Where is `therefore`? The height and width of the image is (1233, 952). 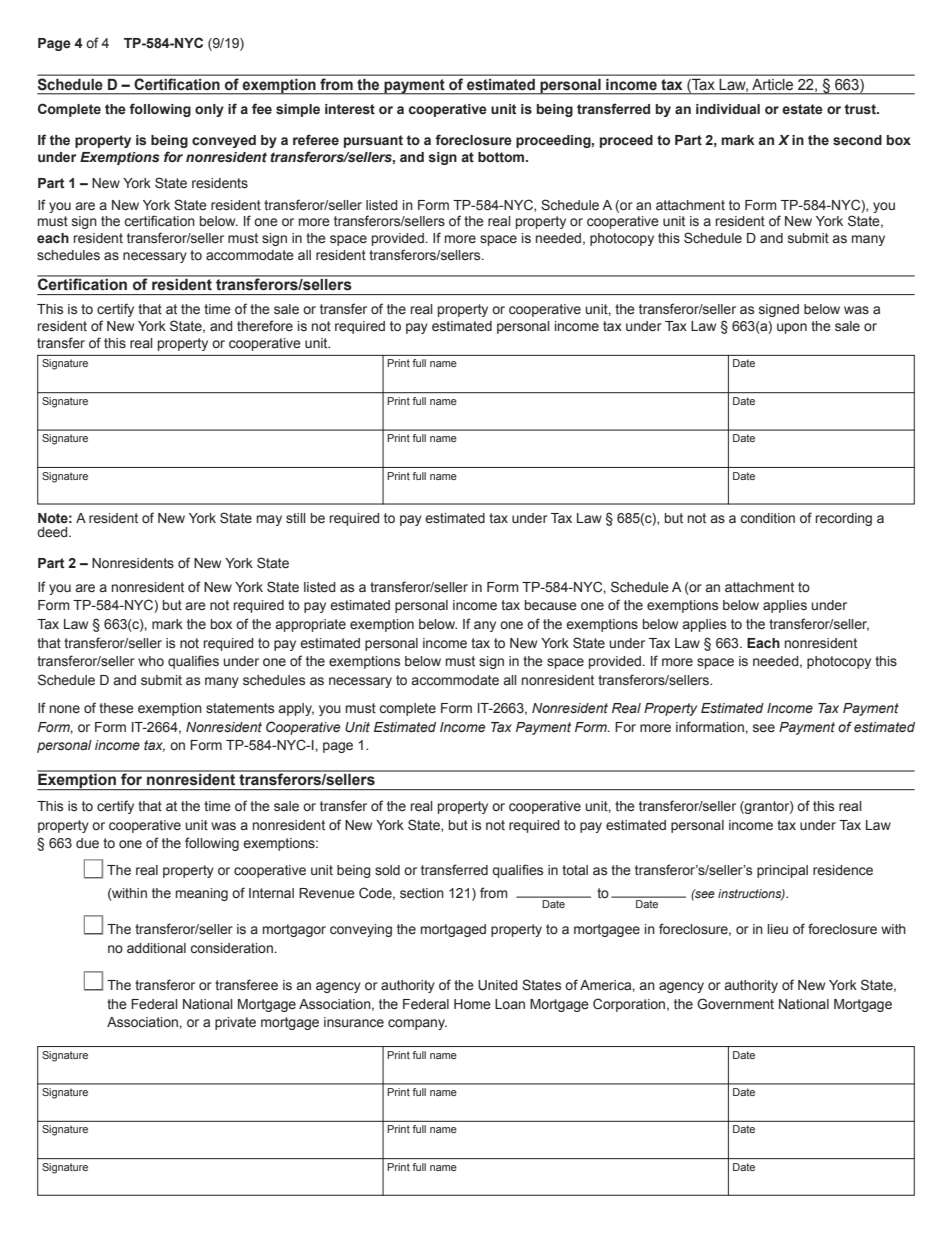 therefore is located at coordinates (265, 326).
